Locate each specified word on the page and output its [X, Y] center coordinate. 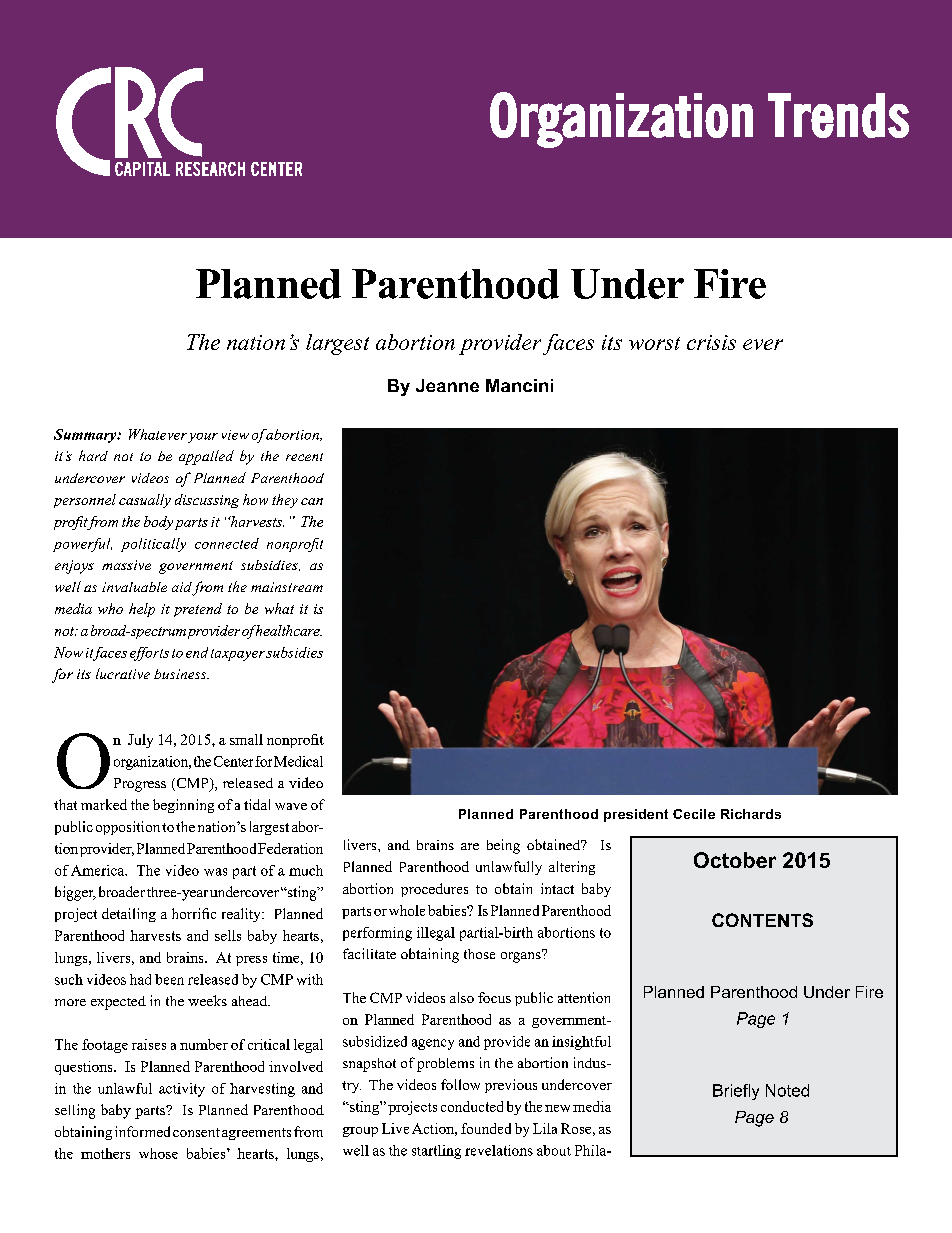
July [140, 741]
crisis [711, 342]
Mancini [519, 385]
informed [142, 1131]
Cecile [694, 814]
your [203, 438]
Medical [298, 761]
